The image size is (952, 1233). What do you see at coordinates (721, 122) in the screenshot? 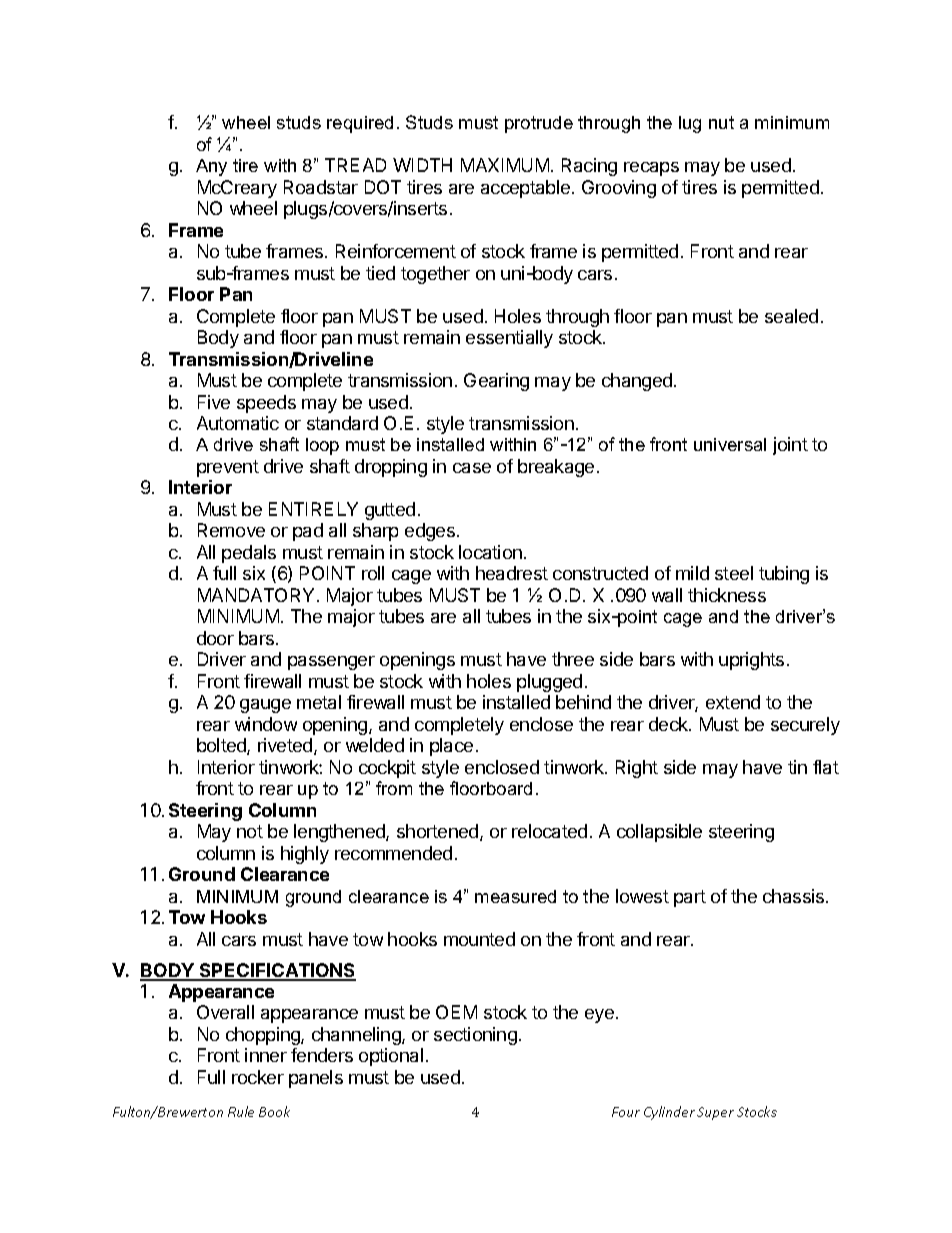
I see `nut` at bounding box center [721, 122].
